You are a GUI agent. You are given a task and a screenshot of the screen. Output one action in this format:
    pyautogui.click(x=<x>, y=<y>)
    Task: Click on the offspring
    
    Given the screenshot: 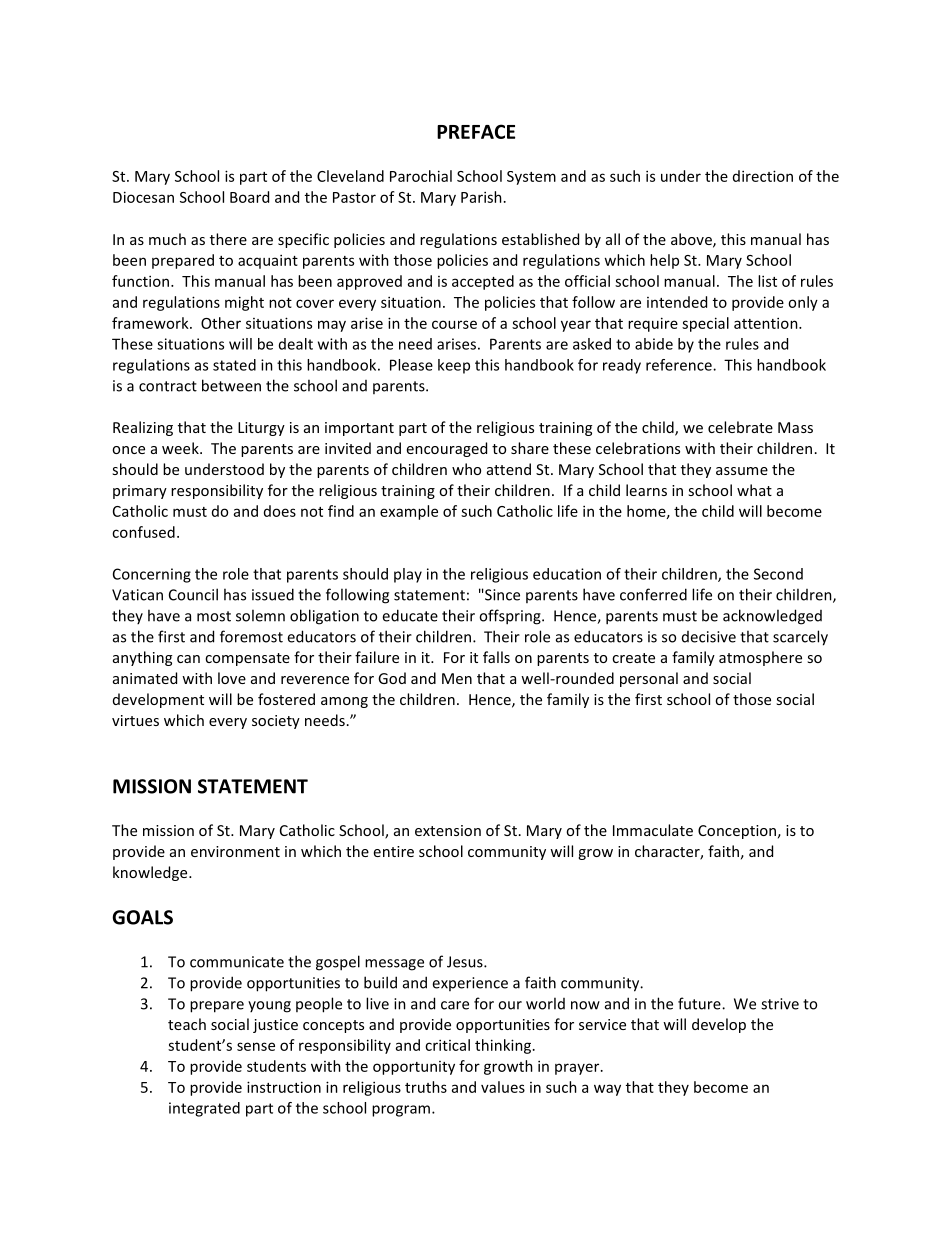 What is the action you would take?
    pyautogui.click(x=511, y=617)
